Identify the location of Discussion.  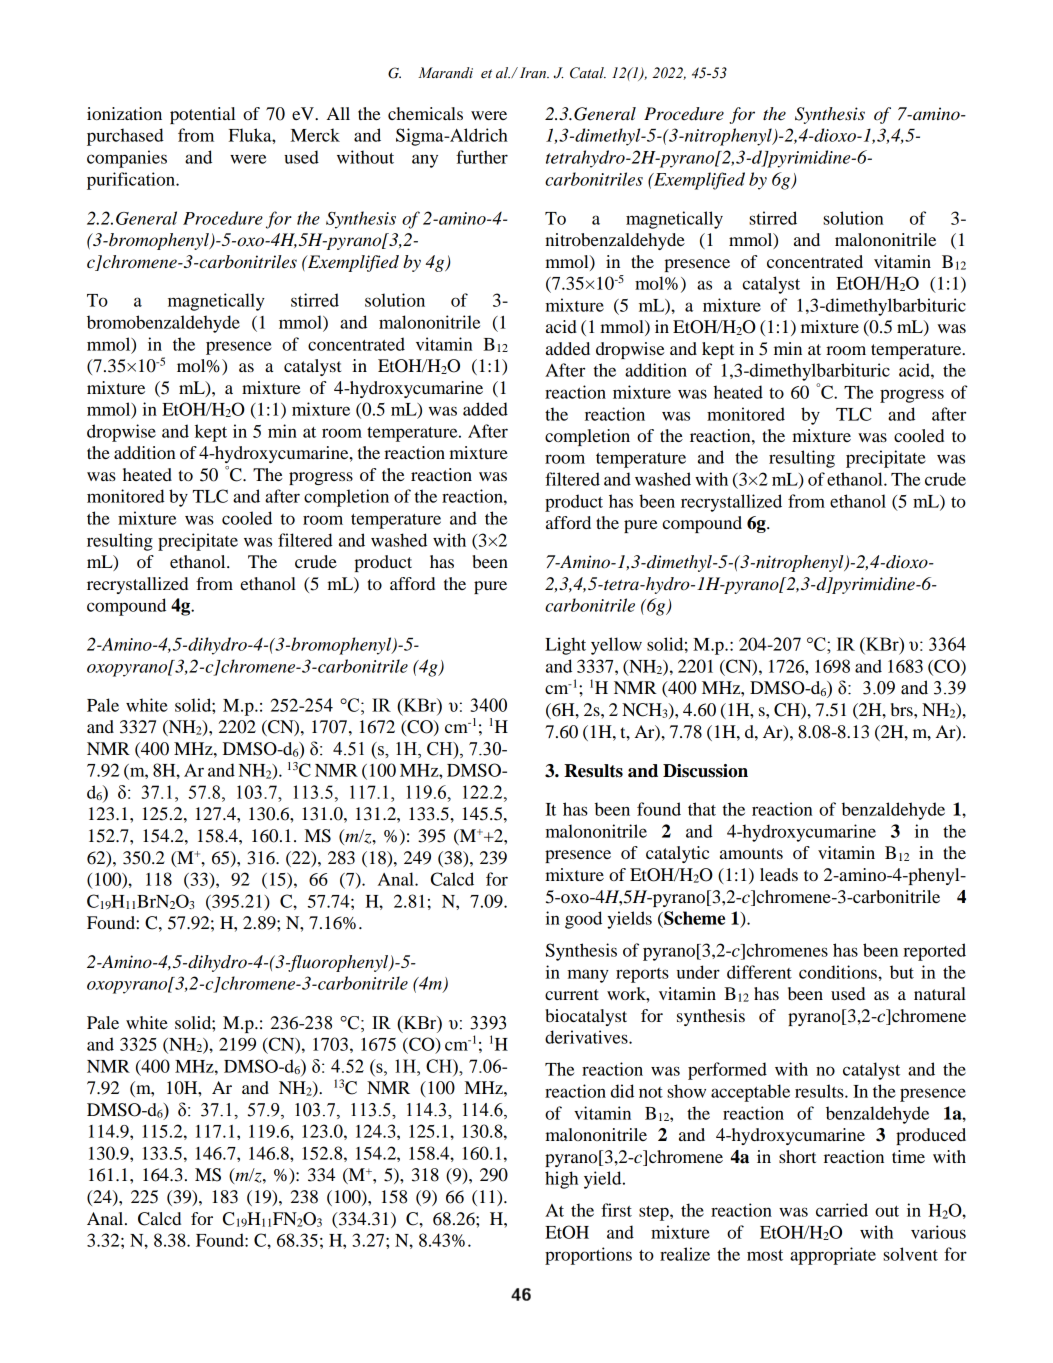
(705, 771).
